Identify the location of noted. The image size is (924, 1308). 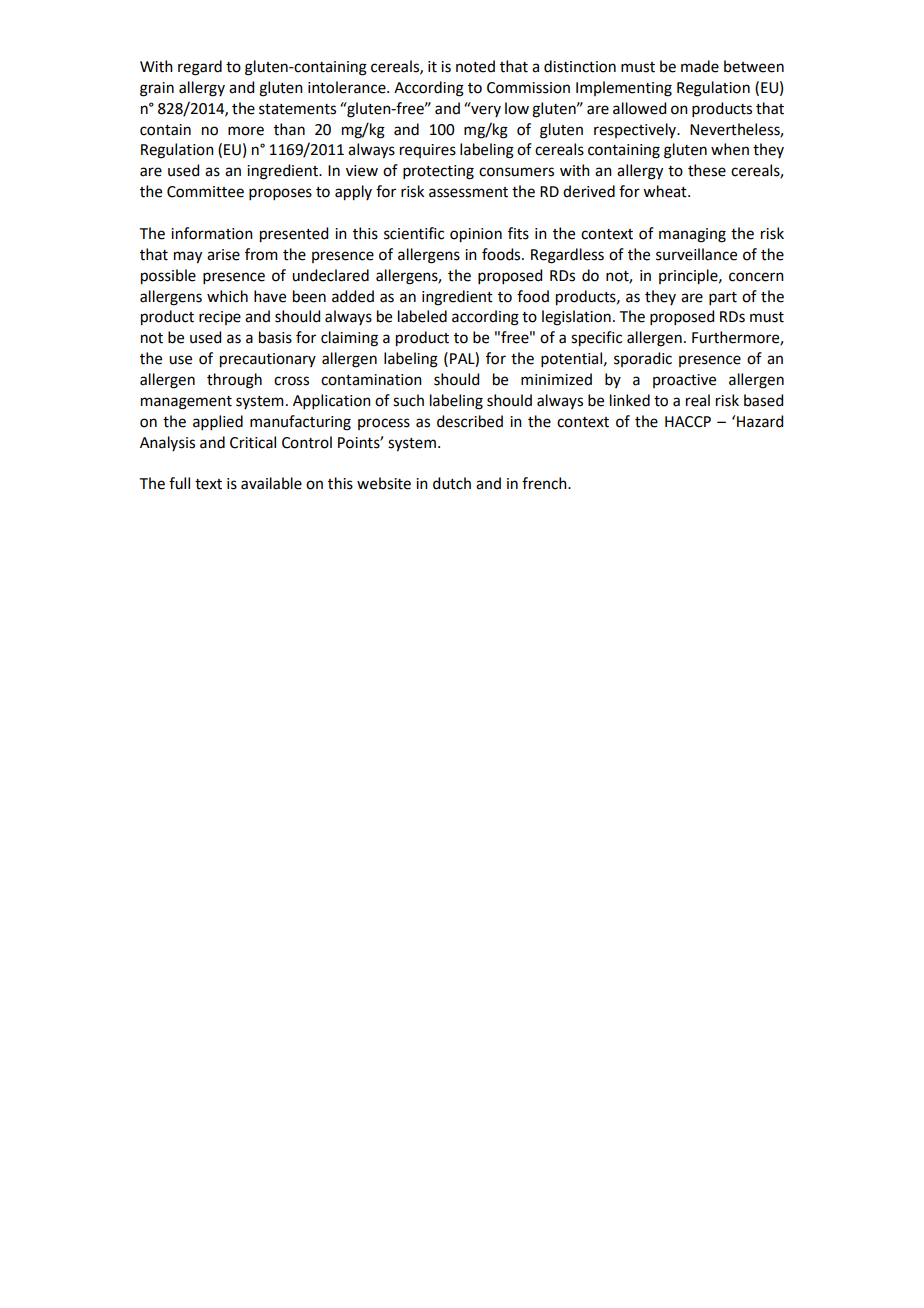
(475, 66).
